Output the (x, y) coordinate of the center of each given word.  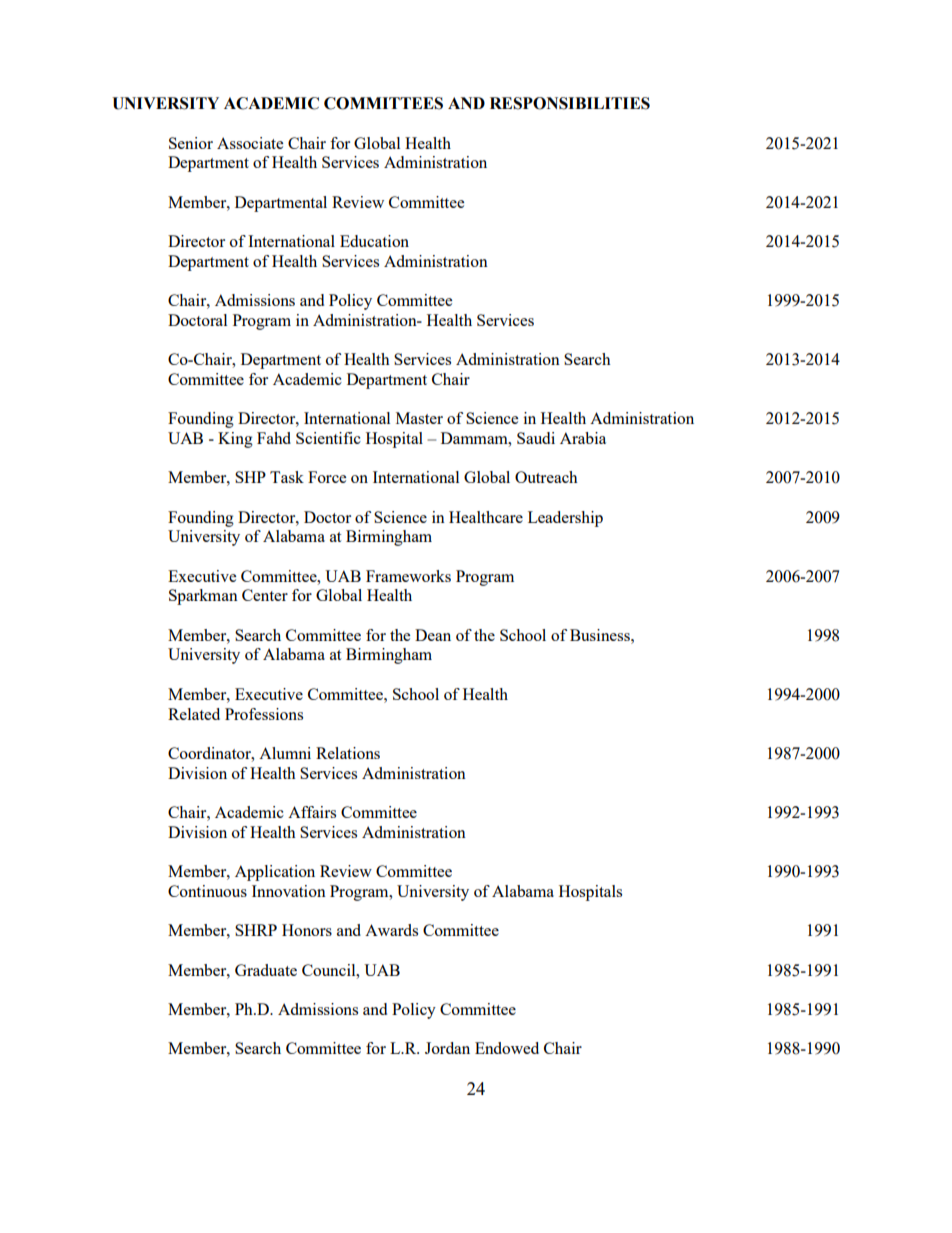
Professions (264, 714)
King (235, 440)
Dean (433, 635)
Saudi (536, 438)
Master (419, 418)
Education (374, 241)
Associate (250, 143)
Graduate (266, 970)
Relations (348, 753)
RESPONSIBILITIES (570, 103)
